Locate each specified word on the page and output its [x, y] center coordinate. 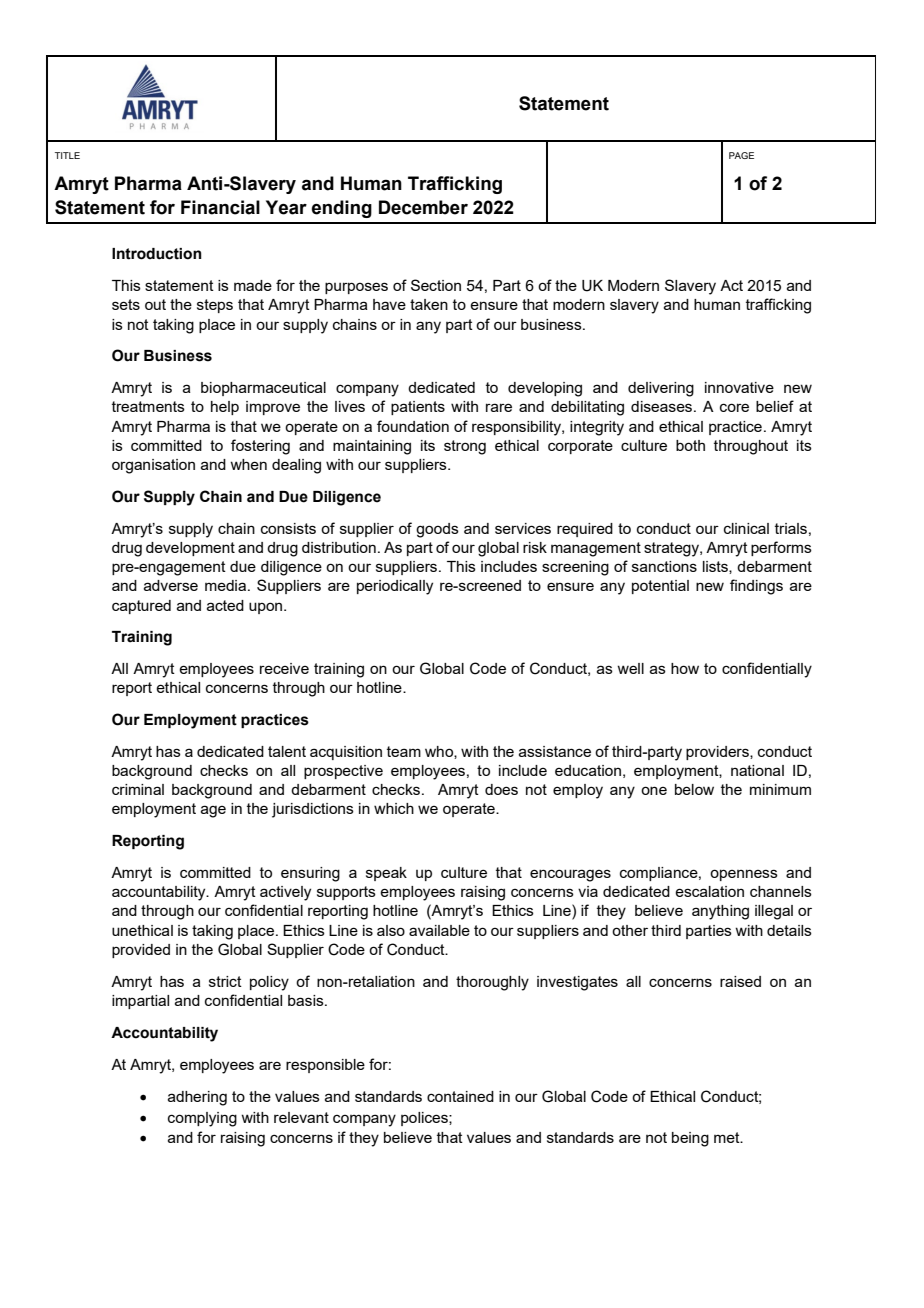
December [423, 207]
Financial [220, 207]
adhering [197, 1098]
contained [460, 1096]
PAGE [741, 155]
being [690, 1139]
